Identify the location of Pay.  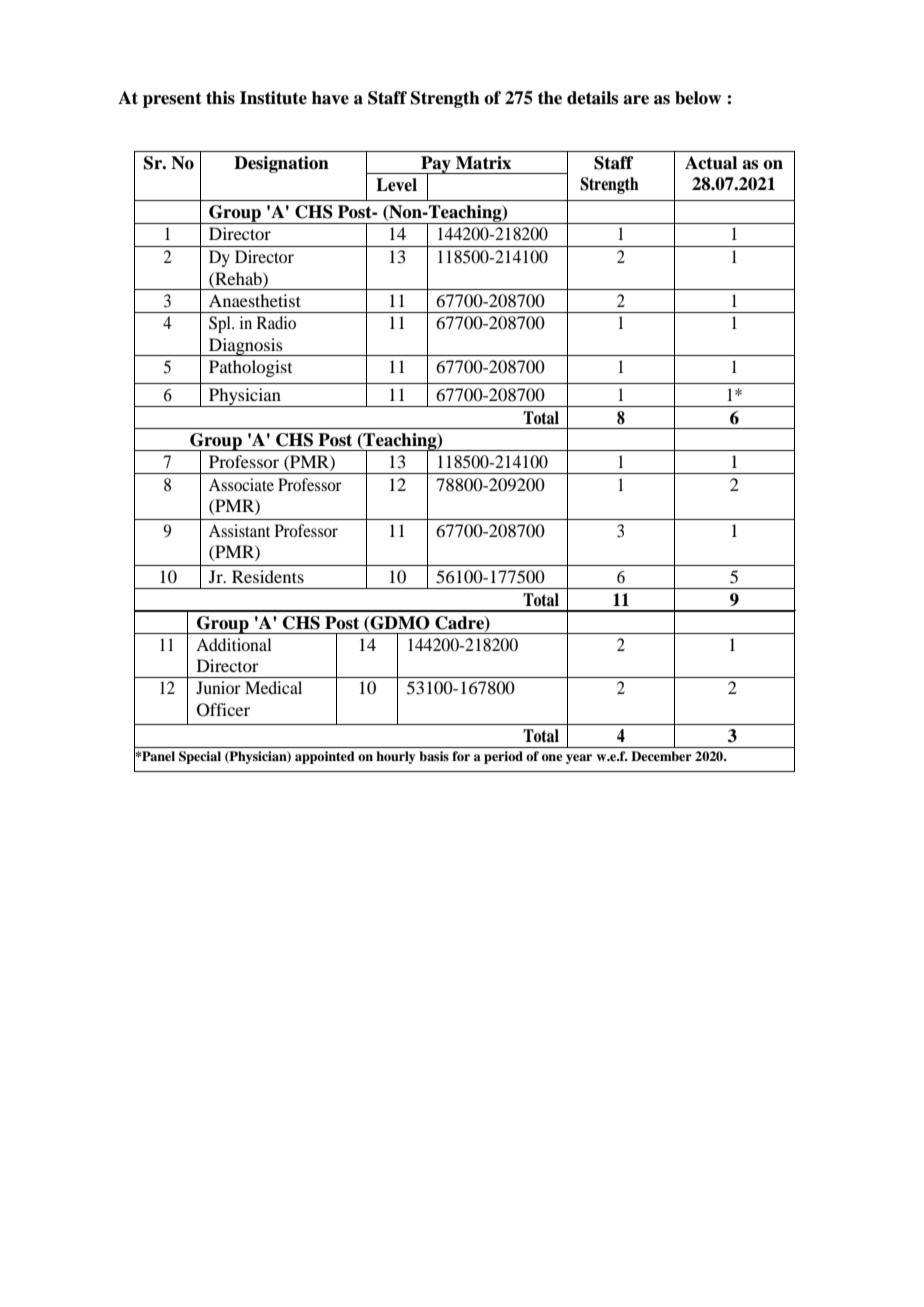
(436, 165).
